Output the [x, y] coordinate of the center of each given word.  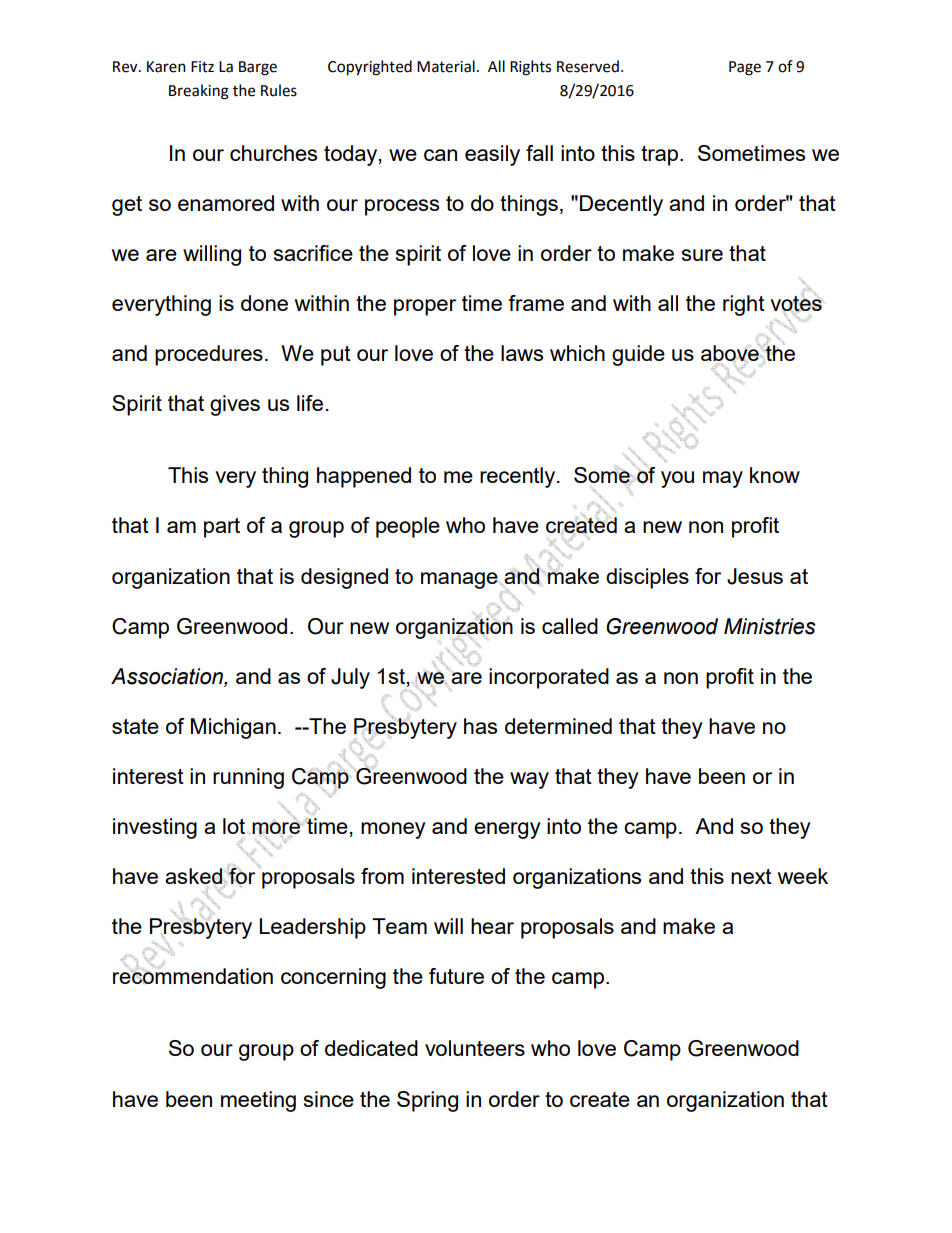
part [222, 528]
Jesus [755, 576]
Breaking [199, 92]
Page [745, 68]
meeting [258, 1101]
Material [446, 66]
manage [459, 580]
